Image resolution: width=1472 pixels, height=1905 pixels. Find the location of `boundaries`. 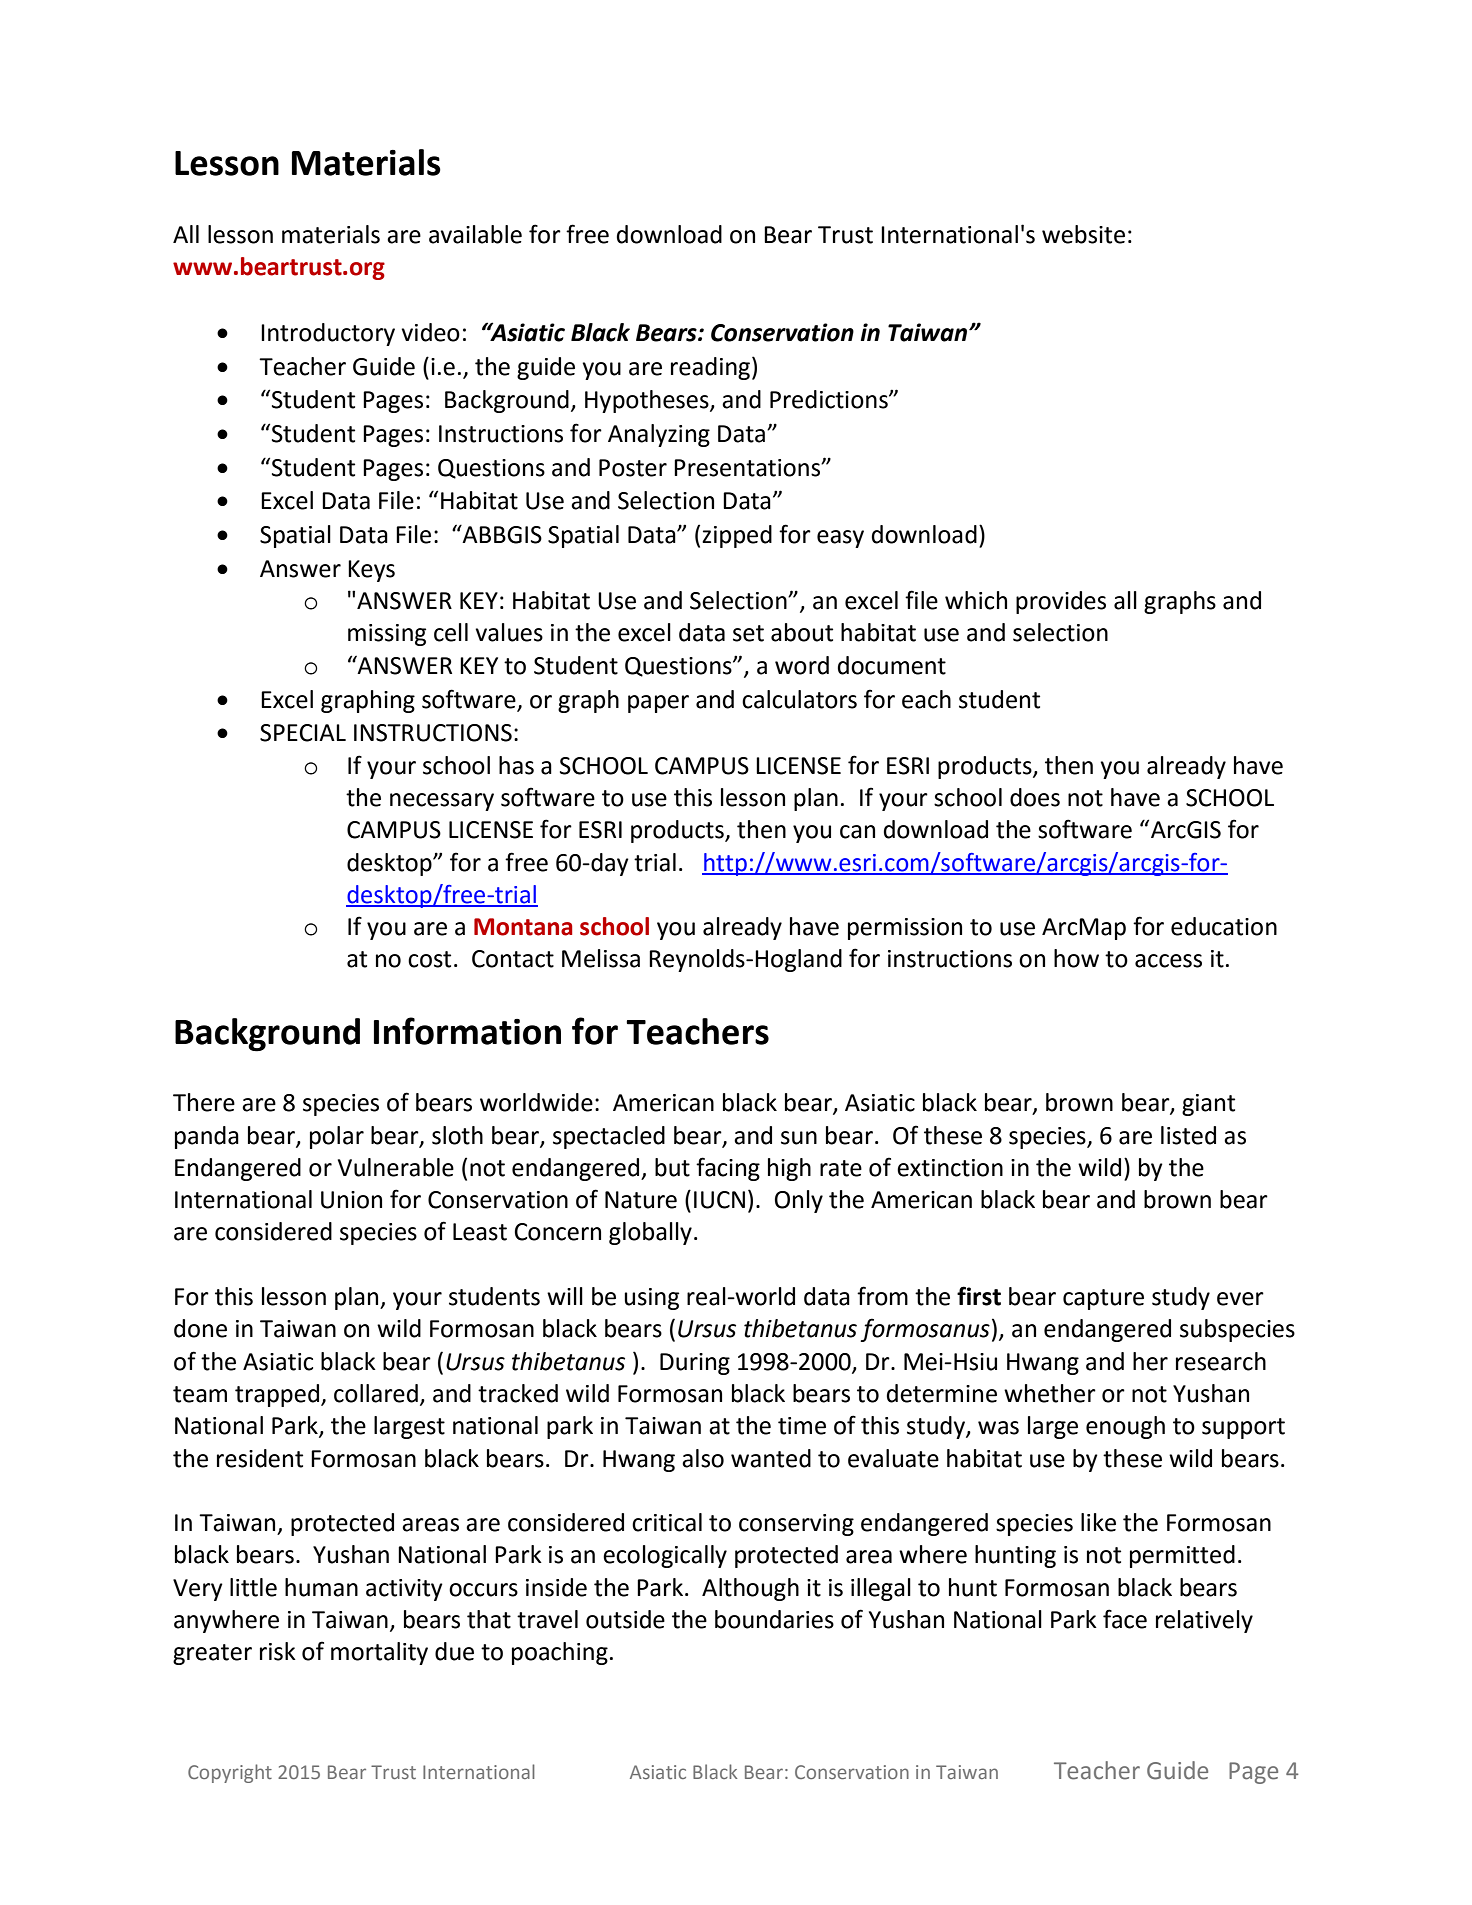

boundaries is located at coordinates (774, 1619).
